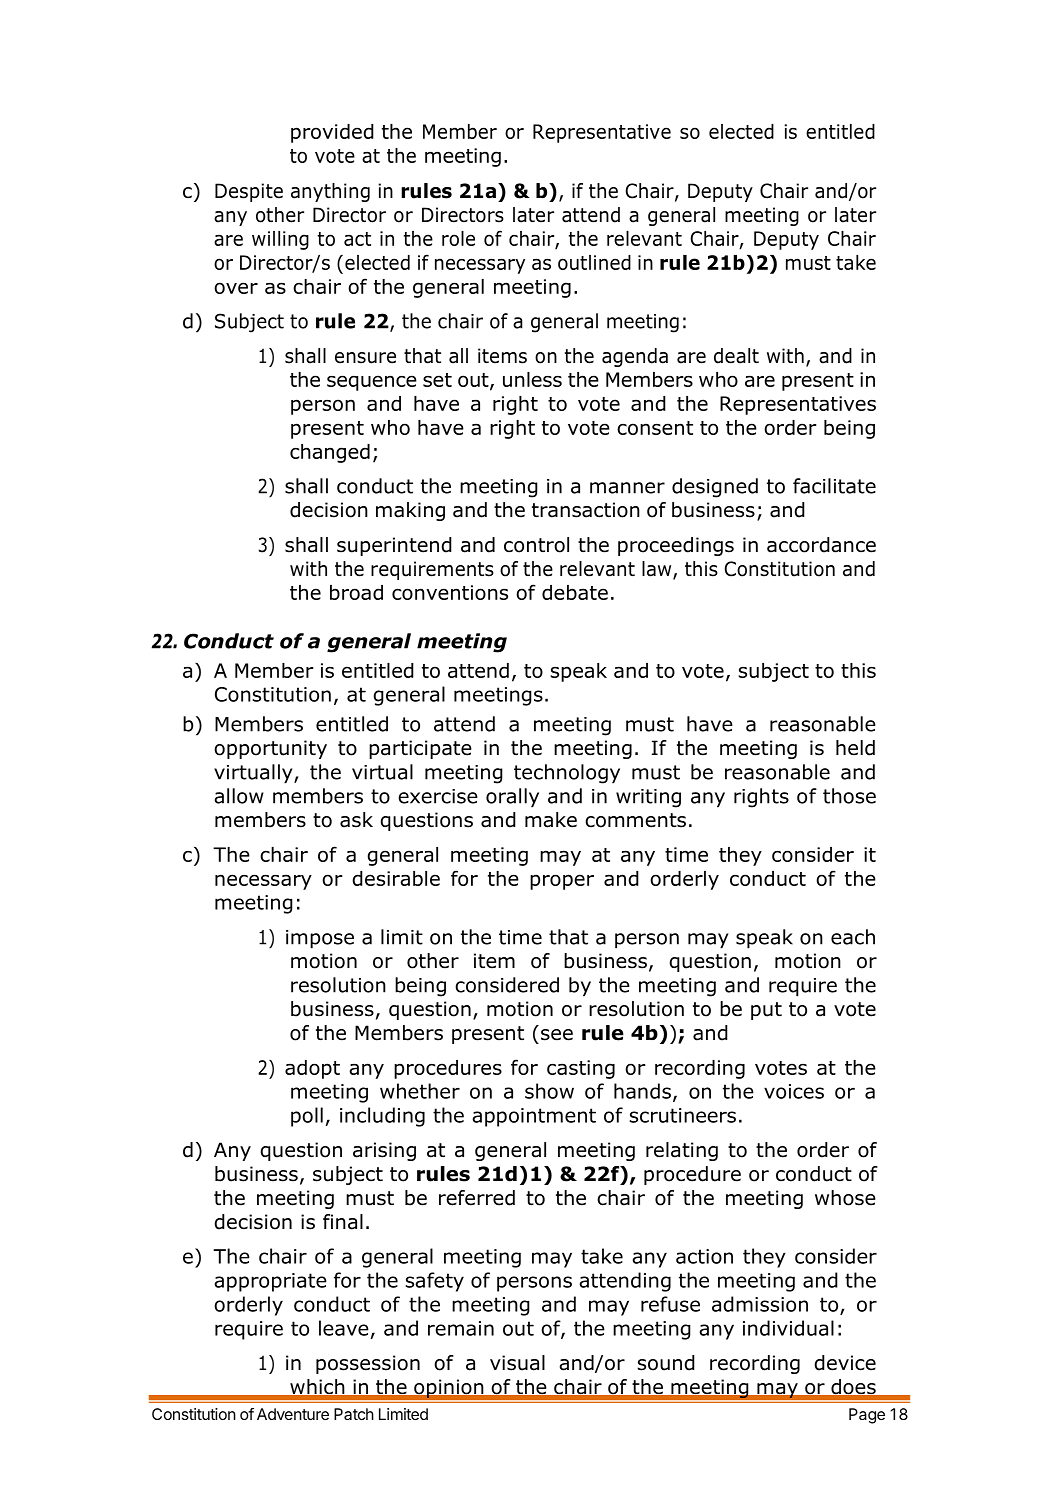 This image has width=1059, height=1497. What do you see at coordinates (293, 1414) in the image?
I see `Adventure` at bounding box center [293, 1414].
